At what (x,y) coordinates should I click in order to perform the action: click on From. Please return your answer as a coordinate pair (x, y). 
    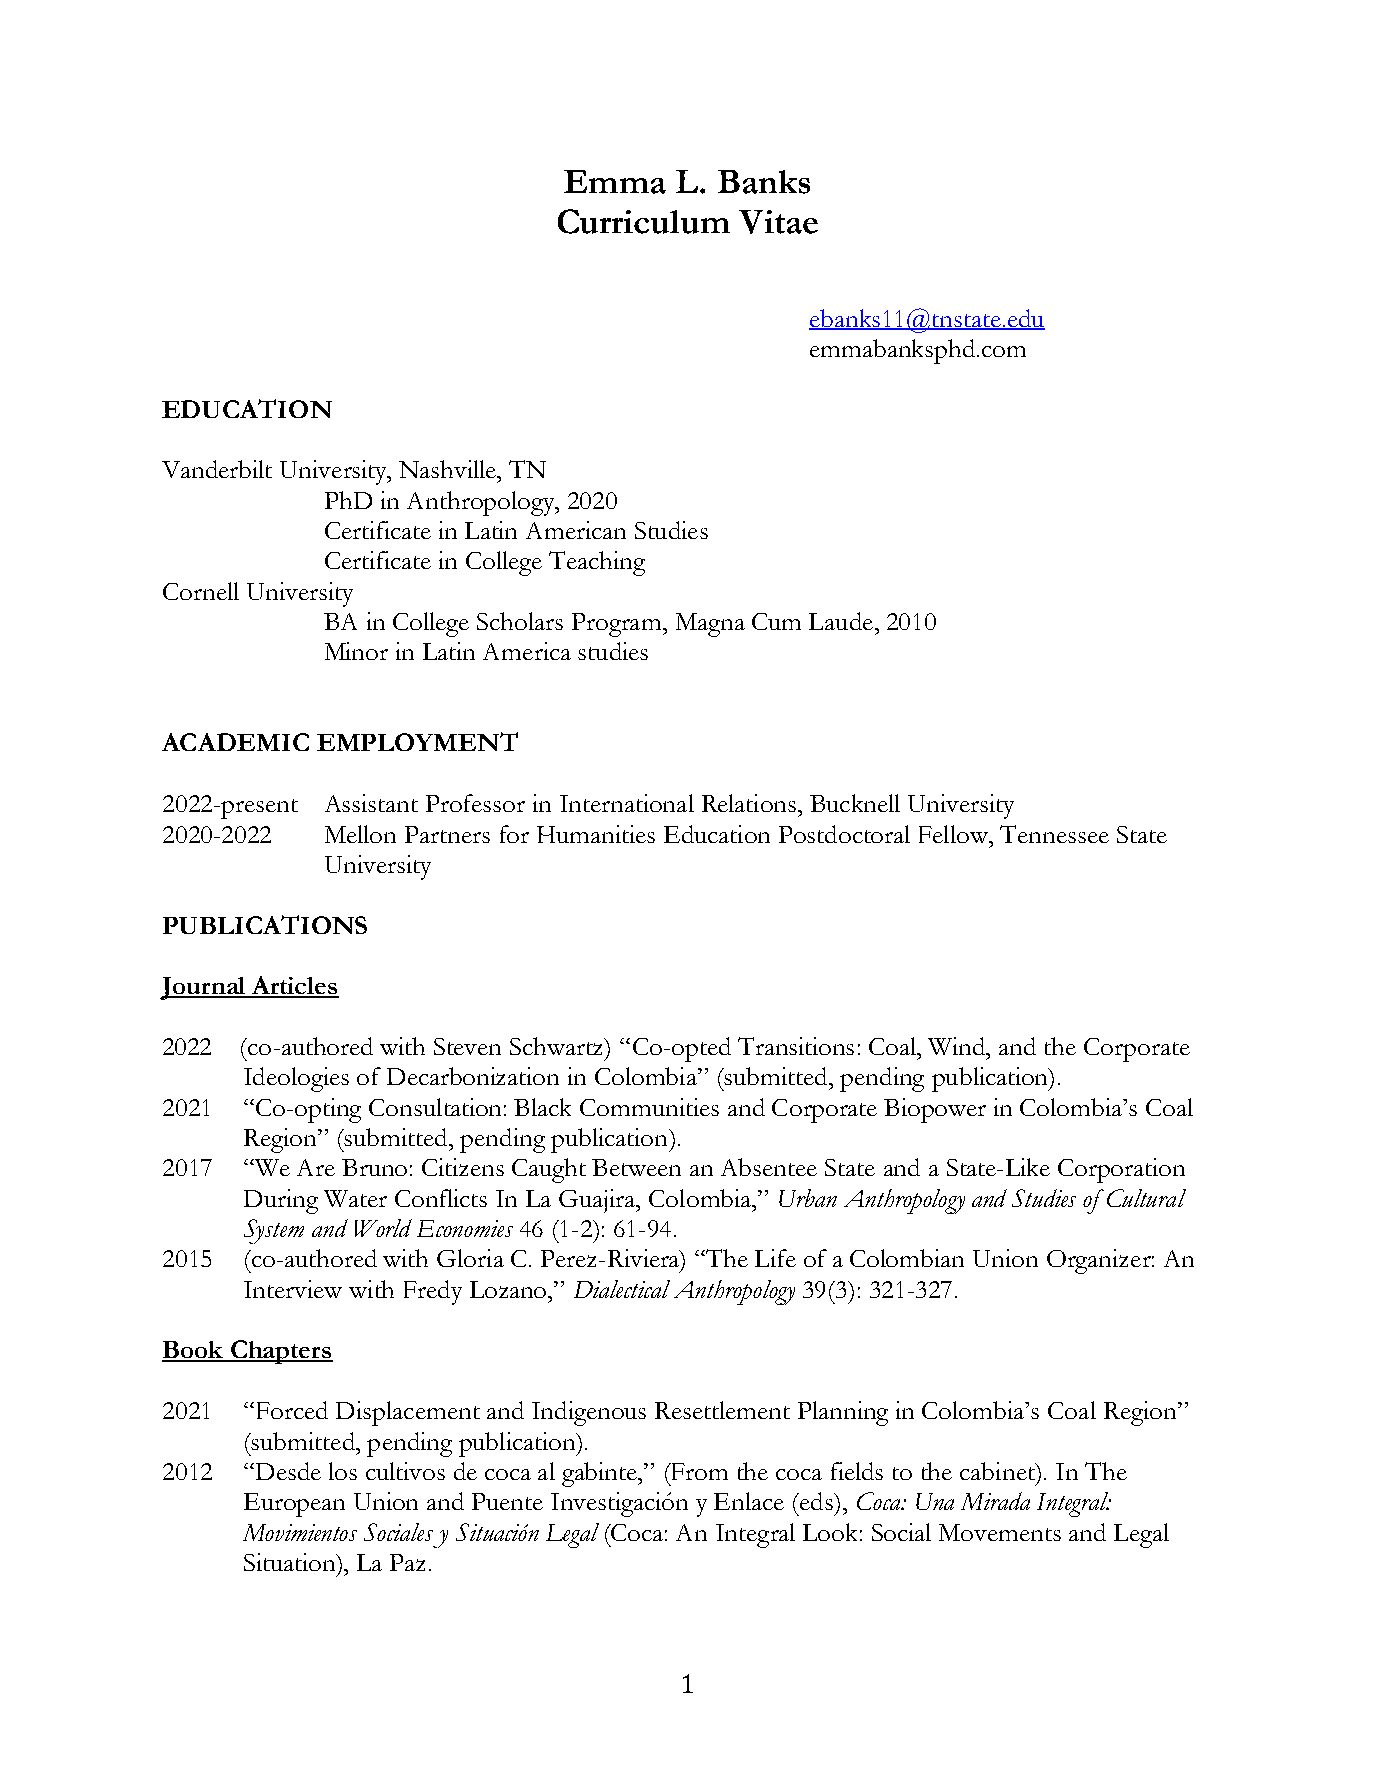
    Looking at the image, I should click on (698, 1471).
